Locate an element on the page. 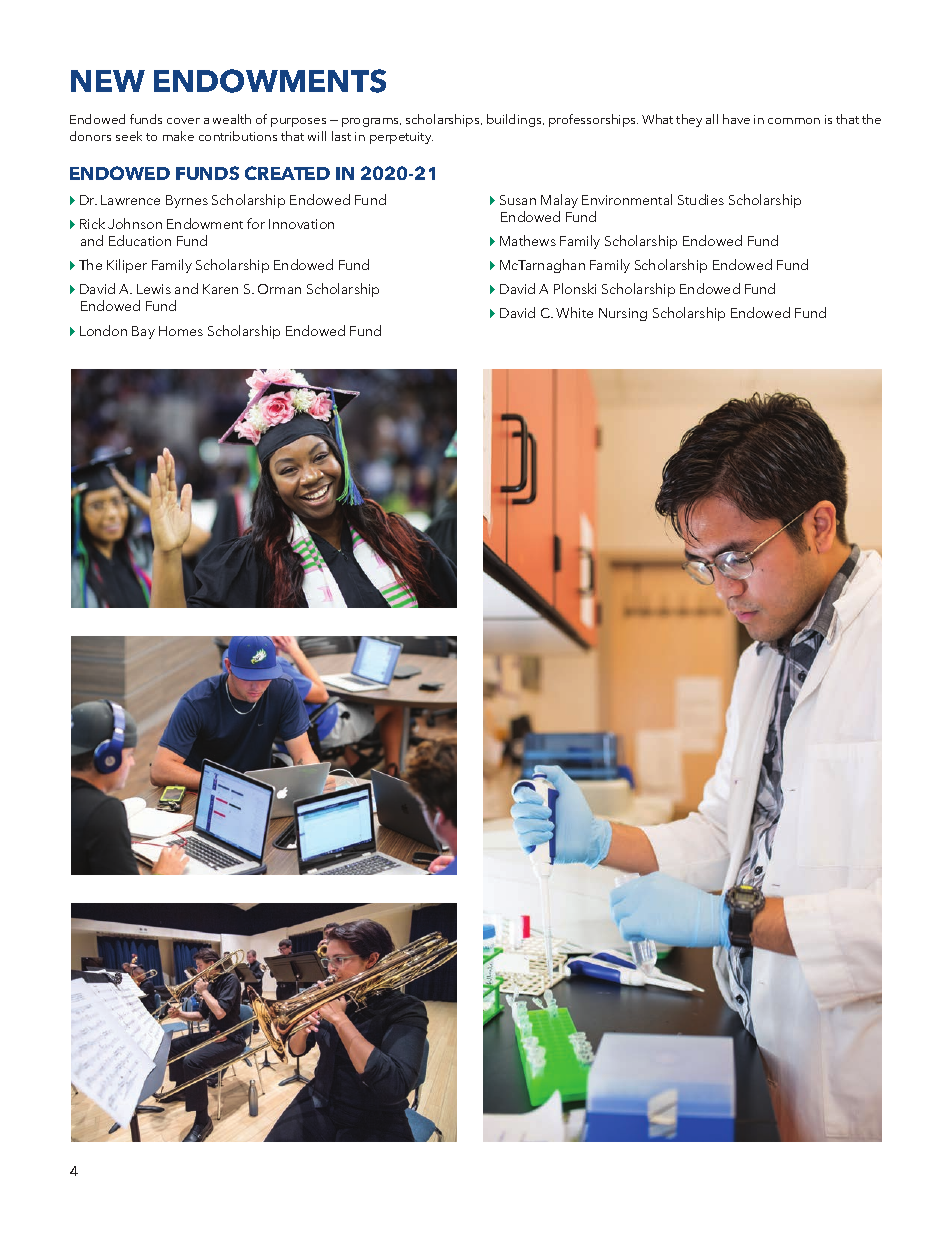 The image size is (952, 1233). Studies is located at coordinates (701, 199).
